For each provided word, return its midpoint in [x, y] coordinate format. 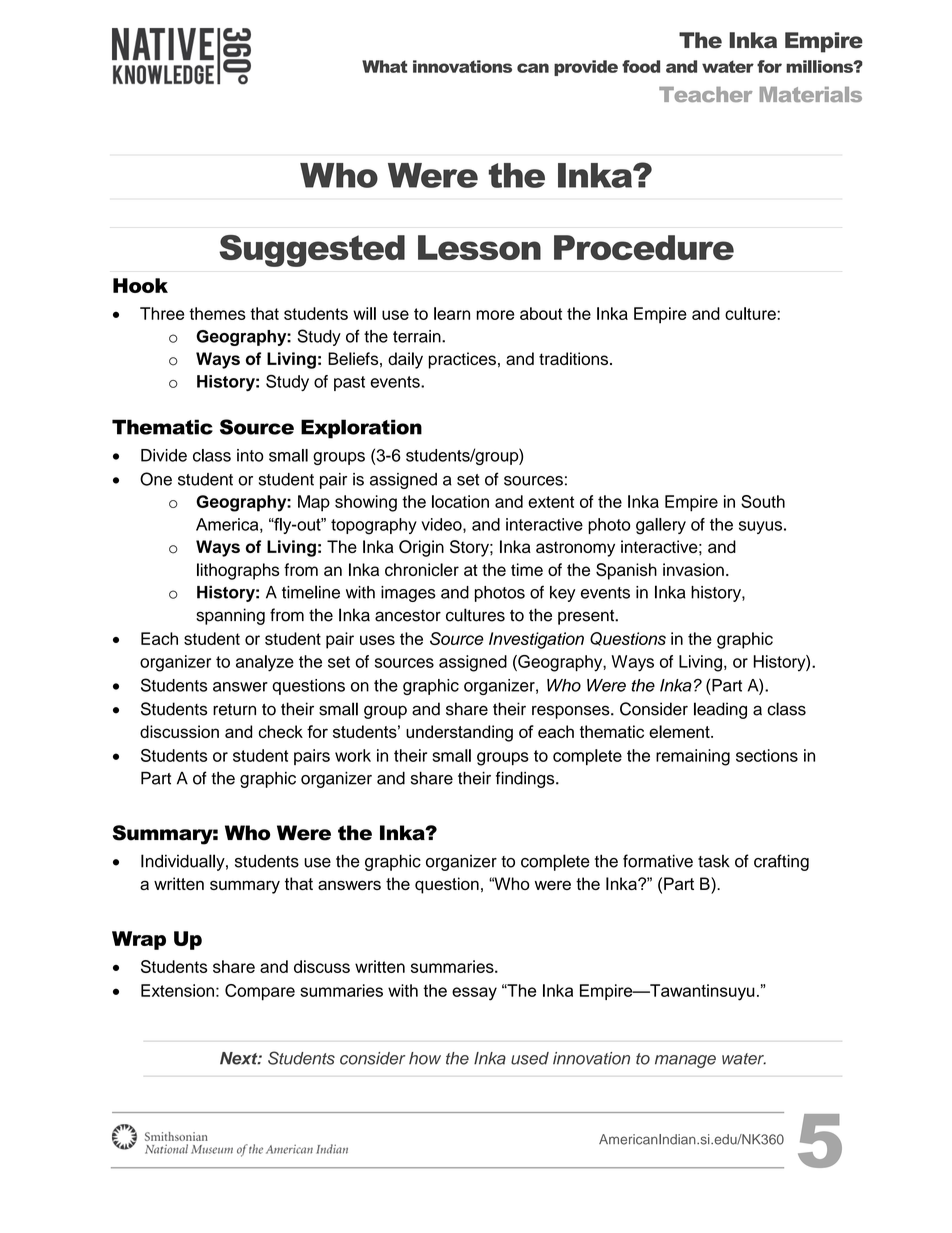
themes [217, 313]
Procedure [644, 247]
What [384, 66]
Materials [811, 94]
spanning [230, 616]
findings [526, 779]
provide [586, 68]
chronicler [422, 569]
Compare [260, 992]
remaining [693, 757]
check [280, 731]
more [495, 315]
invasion [693, 569]
